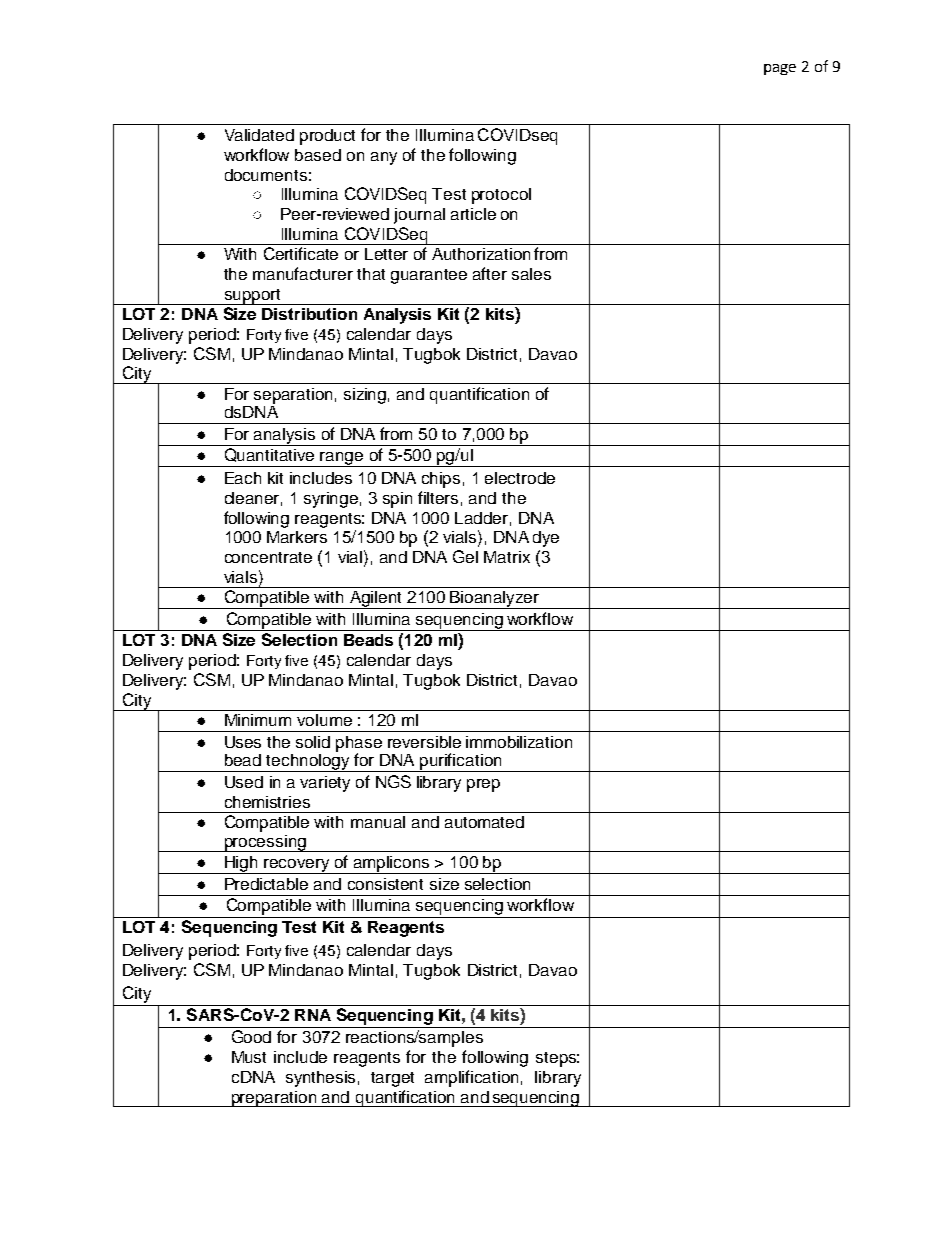 The image size is (952, 1233). What do you see at coordinates (327, 137) in the screenshot?
I see `product` at bounding box center [327, 137].
